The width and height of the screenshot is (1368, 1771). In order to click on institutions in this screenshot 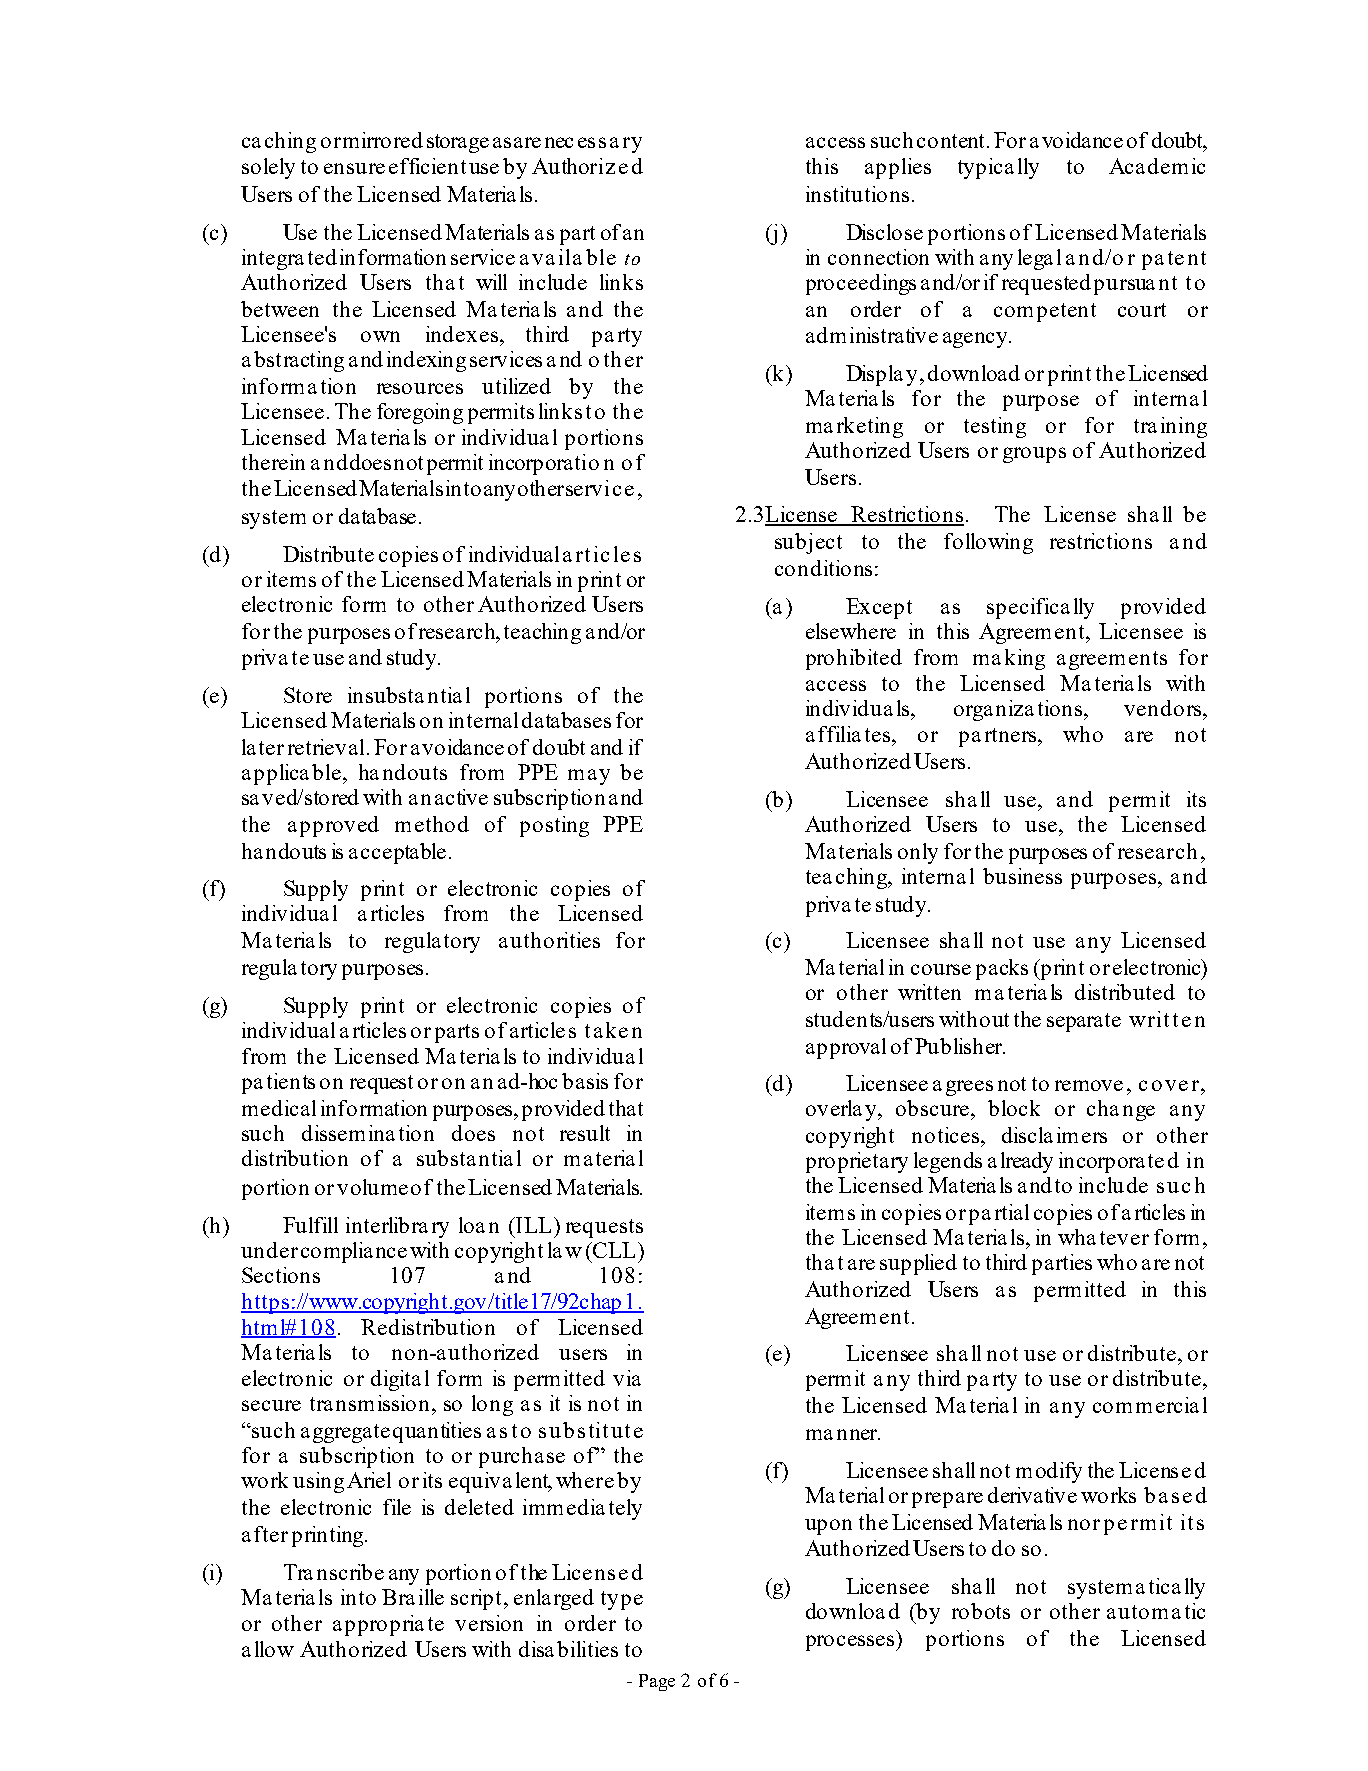, I will do `click(857, 194)`.
